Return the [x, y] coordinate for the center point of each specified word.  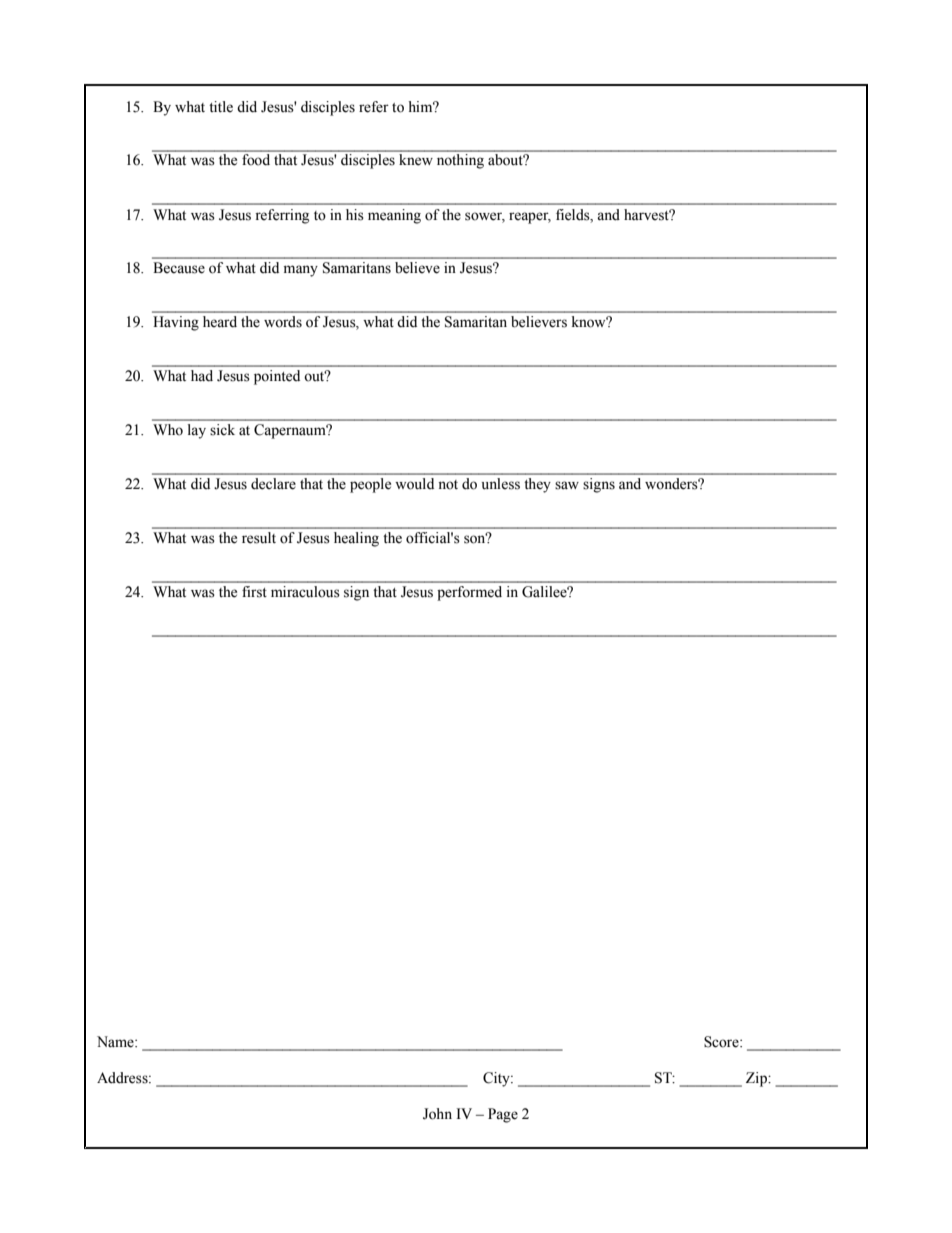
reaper [530, 218]
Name [116, 1042]
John [437, 1114]
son [476, 539]
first [254, 592]
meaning [394, 216]
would [414, 484]
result [259, 538]
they [537, 485]
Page [503, 1115]
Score [722, 1042]
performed [469, 593]
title [221, 107]
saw [567, 485]
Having [176, 323]
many [301, 271]
